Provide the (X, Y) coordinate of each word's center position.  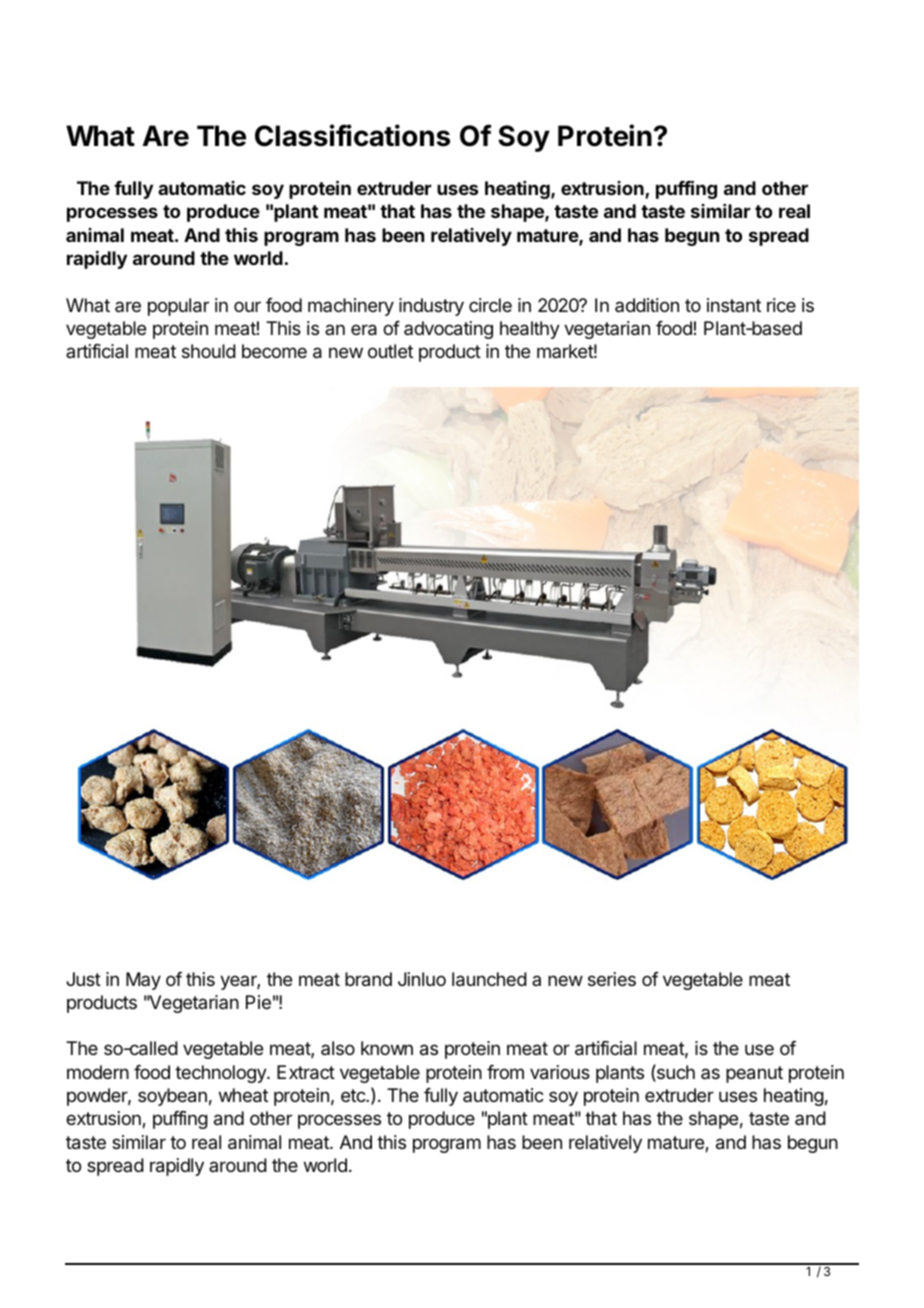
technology (221, 1074)
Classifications (352, 135)
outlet (390, 351)
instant (734, 305)
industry (431, 307)
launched (489, 979)
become (274, 351)
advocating (448, 330)
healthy (530, 330)
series (612, 979)
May (143, 981)
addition (647, 305)
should (209, 351)
